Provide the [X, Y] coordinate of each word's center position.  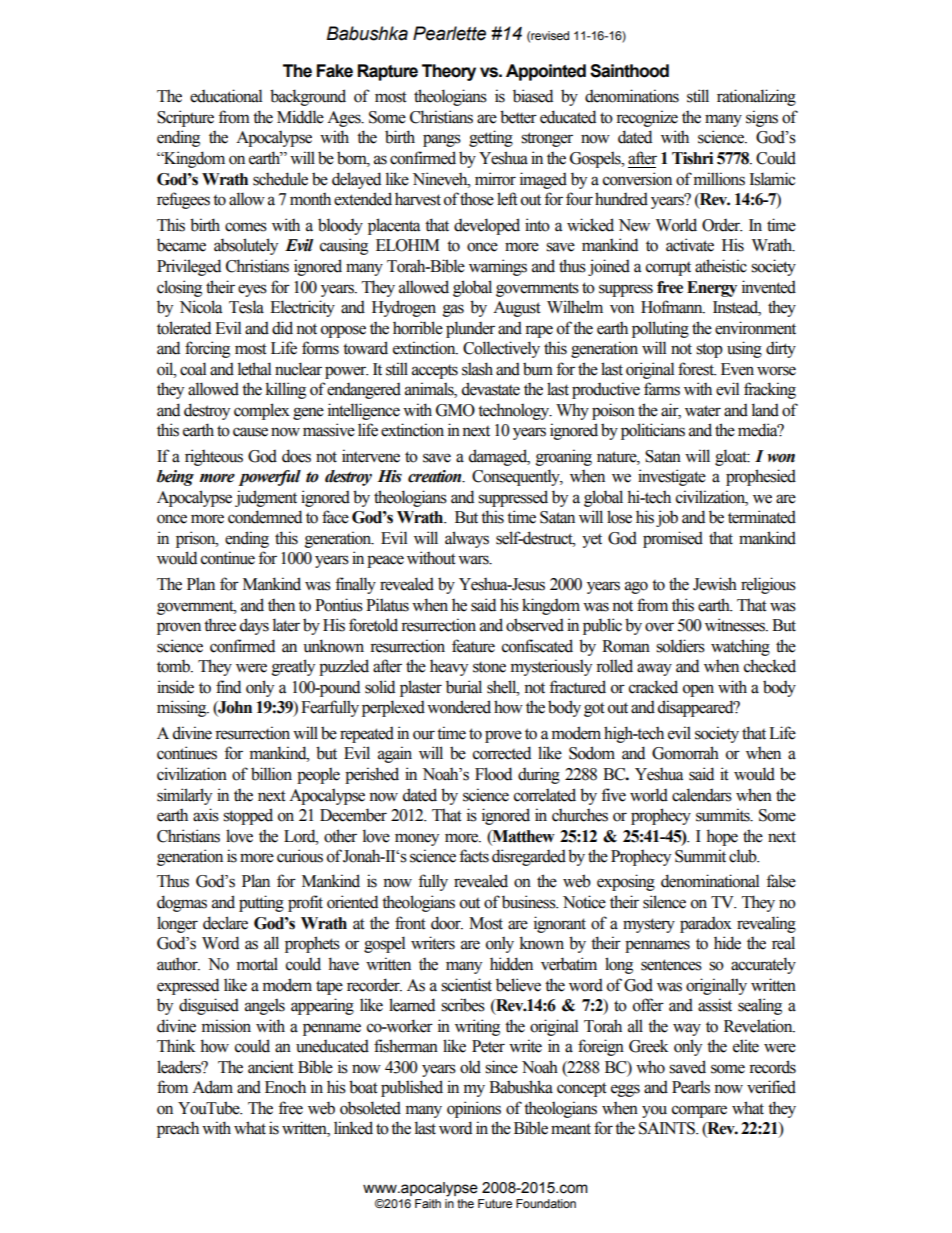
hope [722, 837]
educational [226, 96]
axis [206, 815]
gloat [732, 457]
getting [491, 138]
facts [474, 856]
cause [250, 432]
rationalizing [756, 97]
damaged [499, 457]
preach [178, 1129]
